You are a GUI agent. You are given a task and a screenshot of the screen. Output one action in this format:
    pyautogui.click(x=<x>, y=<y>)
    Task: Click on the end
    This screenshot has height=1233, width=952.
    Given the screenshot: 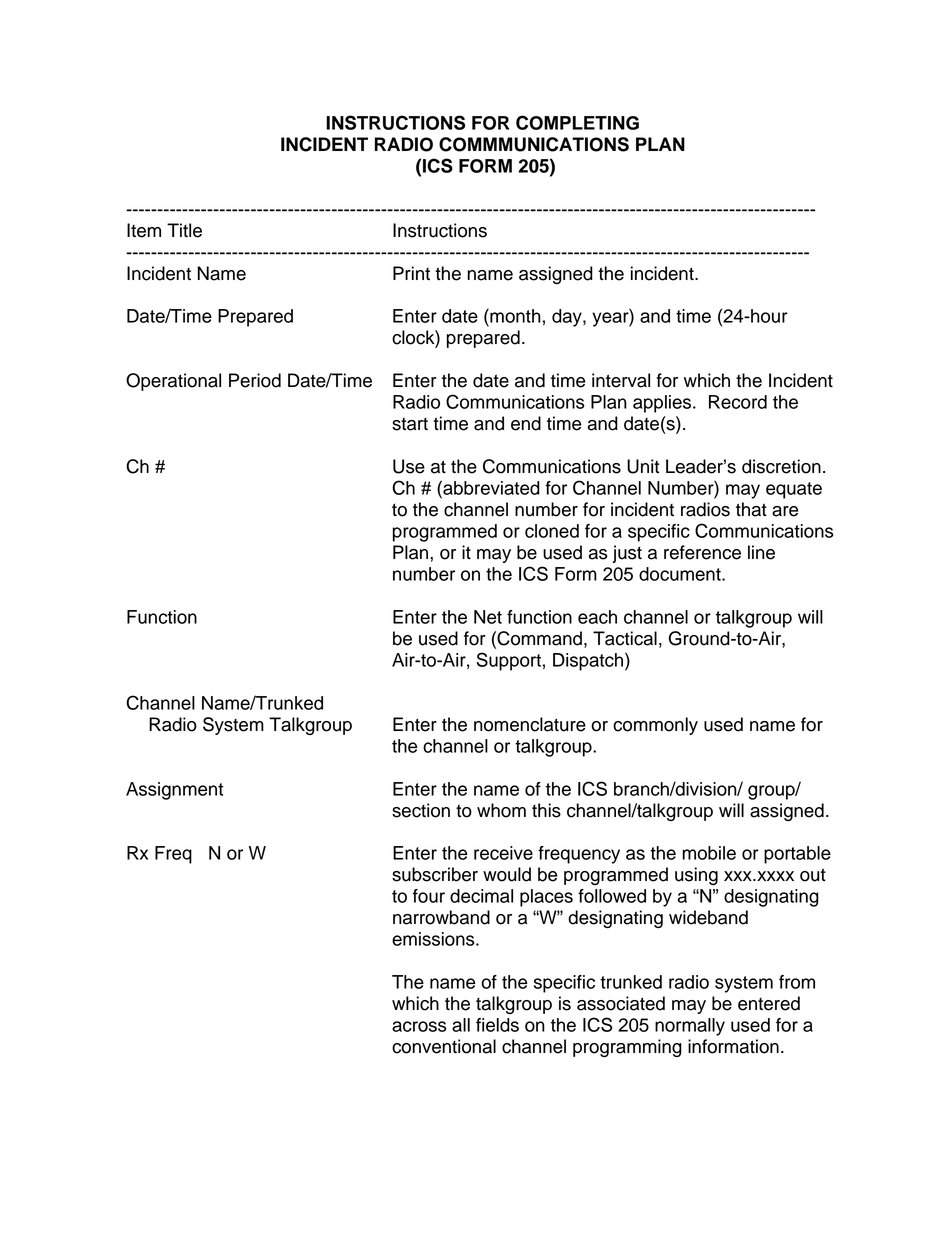 What is the action you would take?
    pyautogui.click(x=526, y=423)
